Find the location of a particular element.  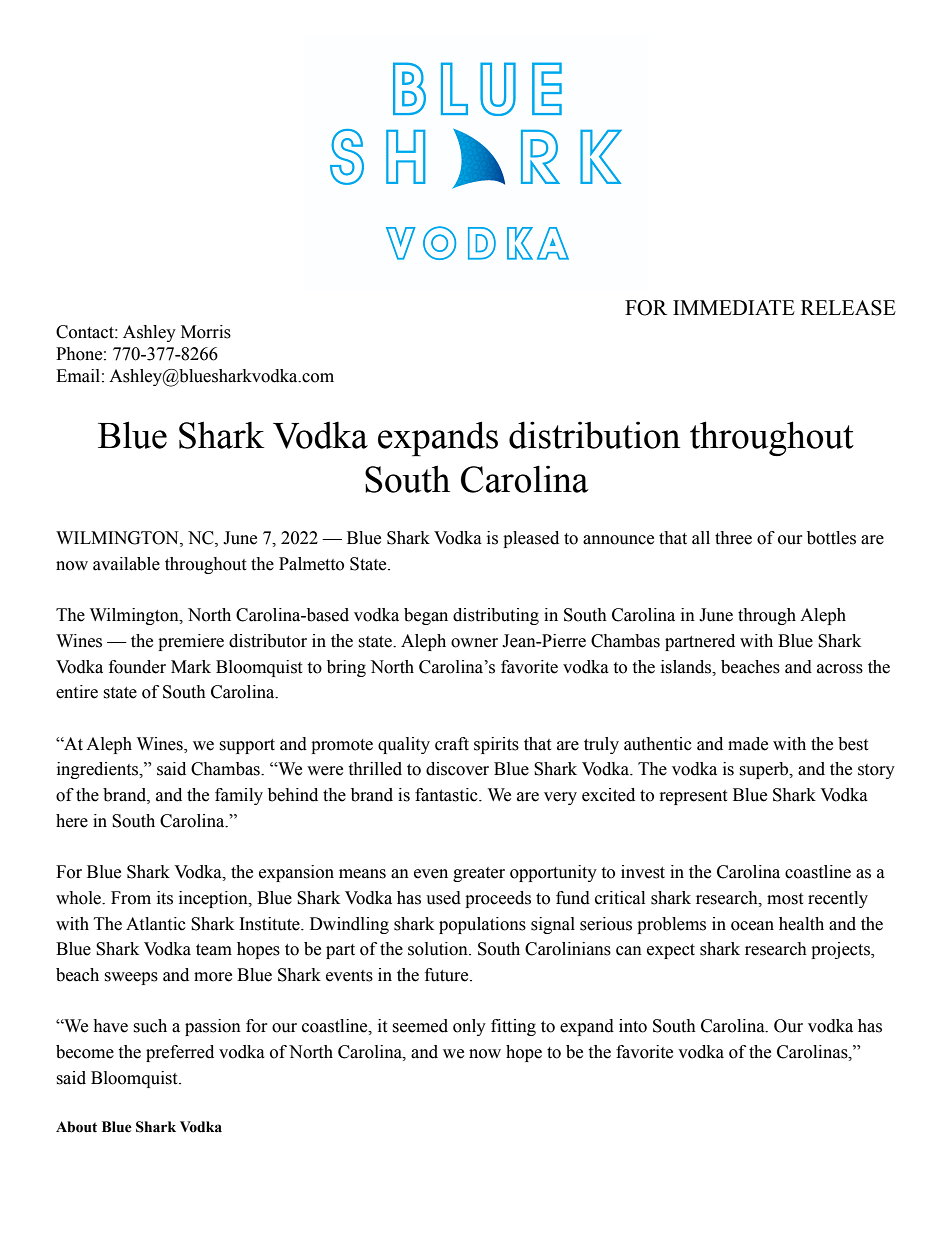

team is located at coordinates (214, 950).
